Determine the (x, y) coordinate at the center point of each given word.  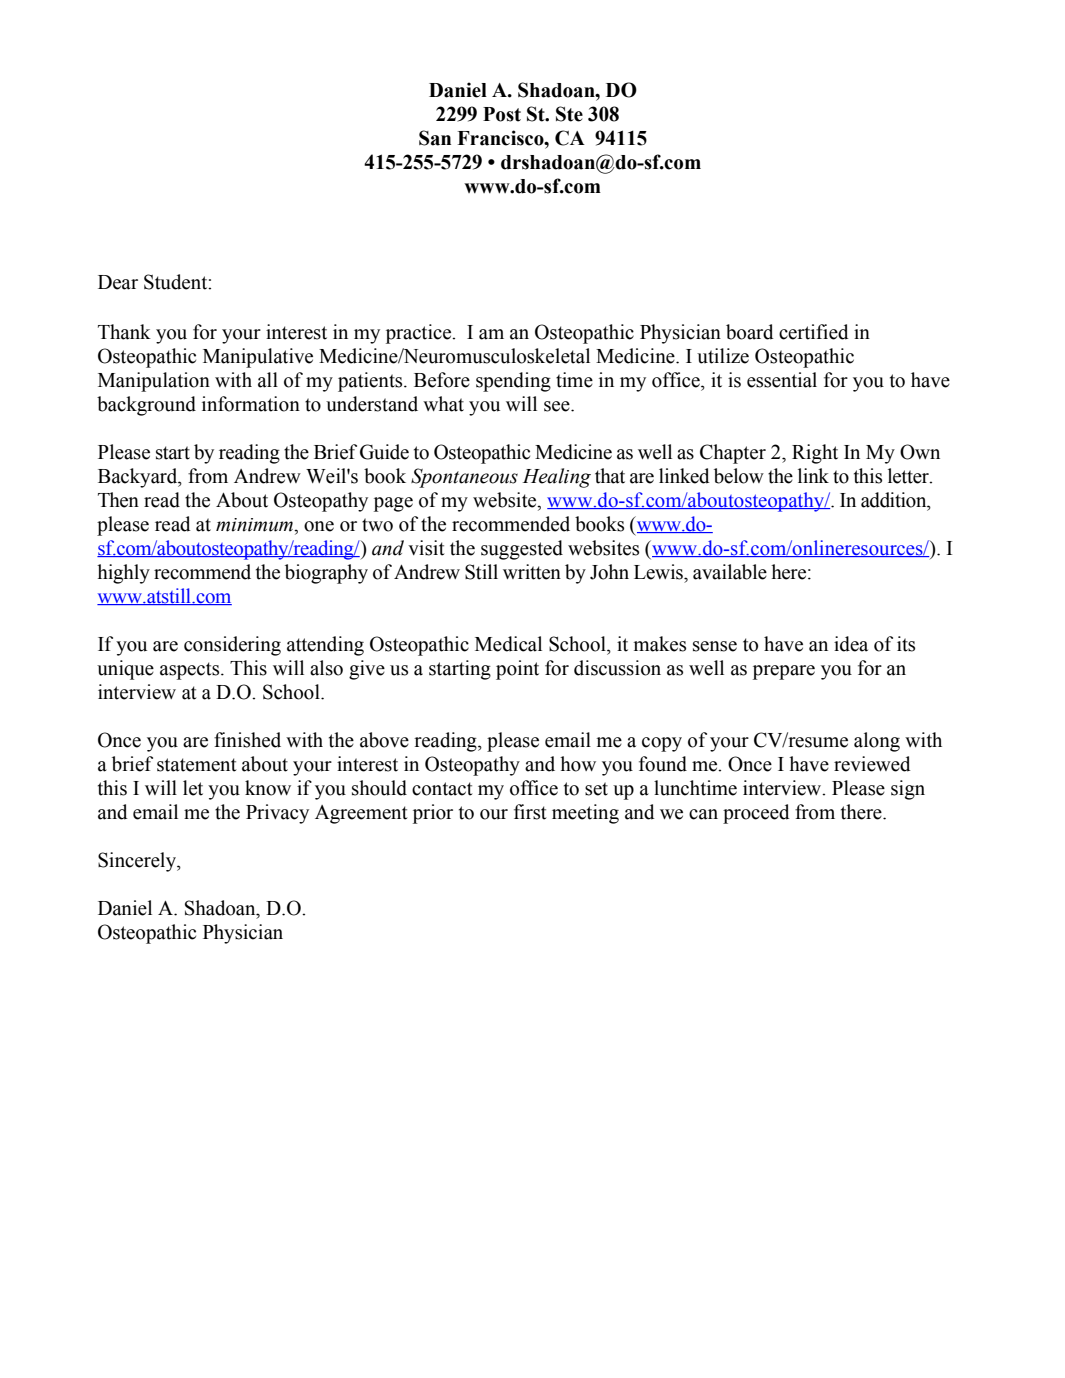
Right (815, 454)
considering (232, 646)
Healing (556, 478)
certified (814, 332)
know (268, 788)
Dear (118, 282)
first (530, 812)
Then (118, 500)
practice (420, 334)
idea (851, 644)
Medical (508, 644)
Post (502, 114)
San (435, 138)
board (750, 332)
